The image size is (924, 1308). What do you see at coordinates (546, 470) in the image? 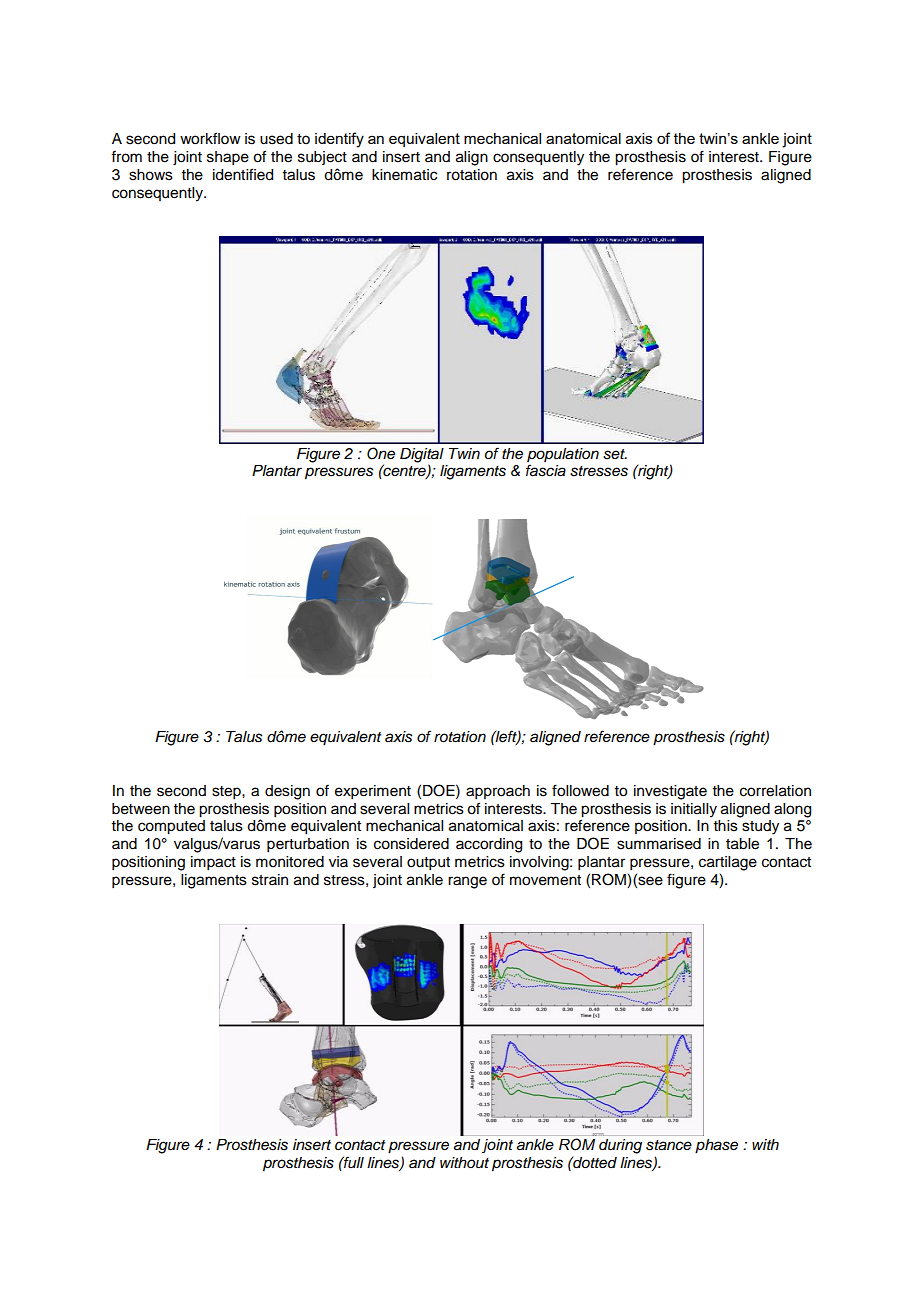
I see `fascia` at bounding box center [546, 470].
